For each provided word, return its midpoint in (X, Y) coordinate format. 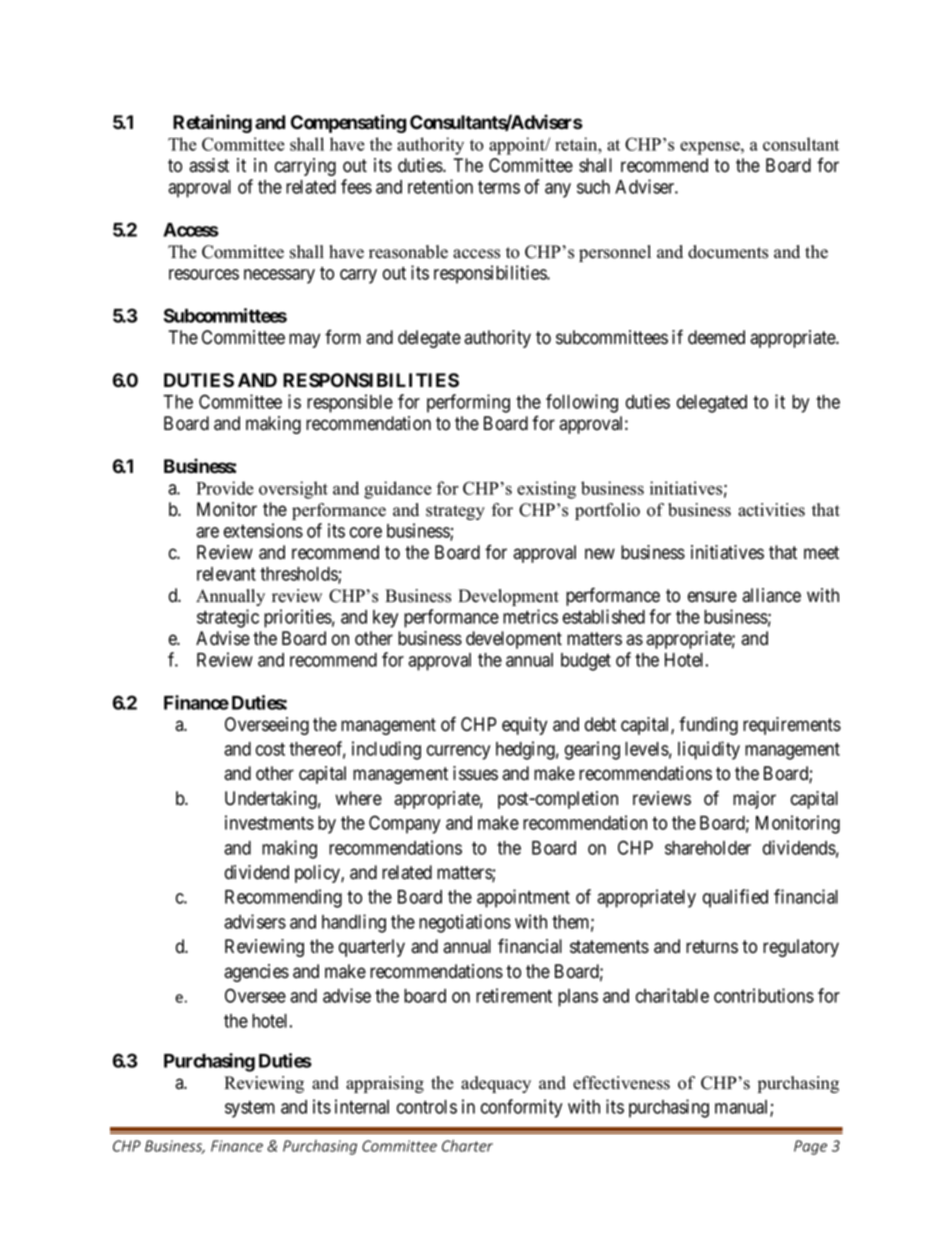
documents (728, 252)
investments (269, 822)
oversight (293, 490)
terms (499, 187)
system (250, 1109)
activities (771, 510)
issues (475, 773)
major (754, 800)
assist (209, 165)
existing (546, 490)
